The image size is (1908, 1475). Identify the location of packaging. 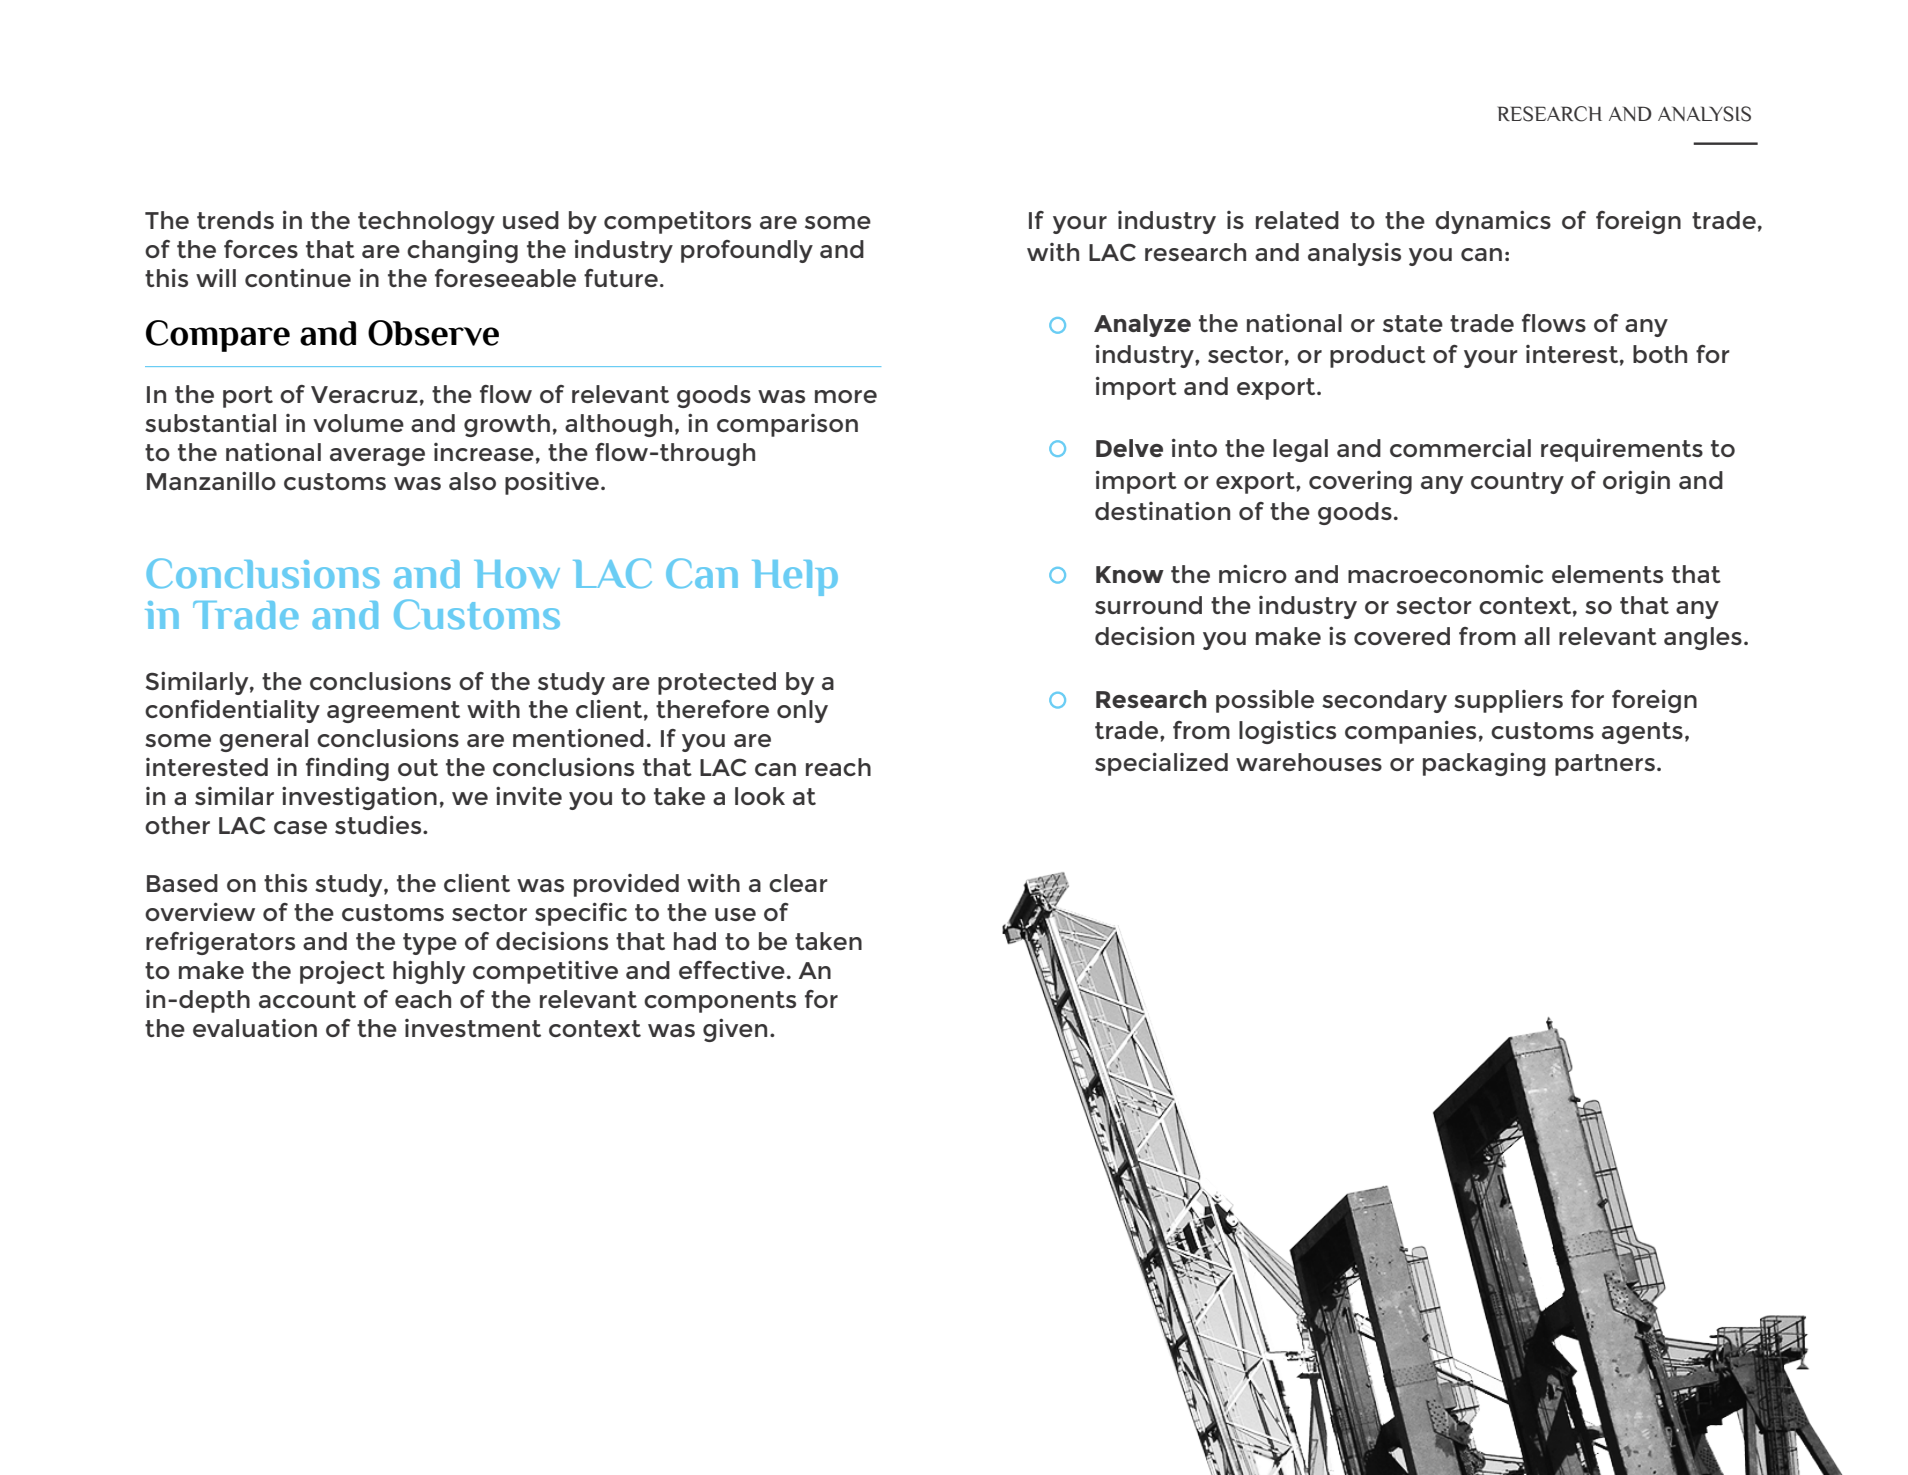
(1484, 764).
